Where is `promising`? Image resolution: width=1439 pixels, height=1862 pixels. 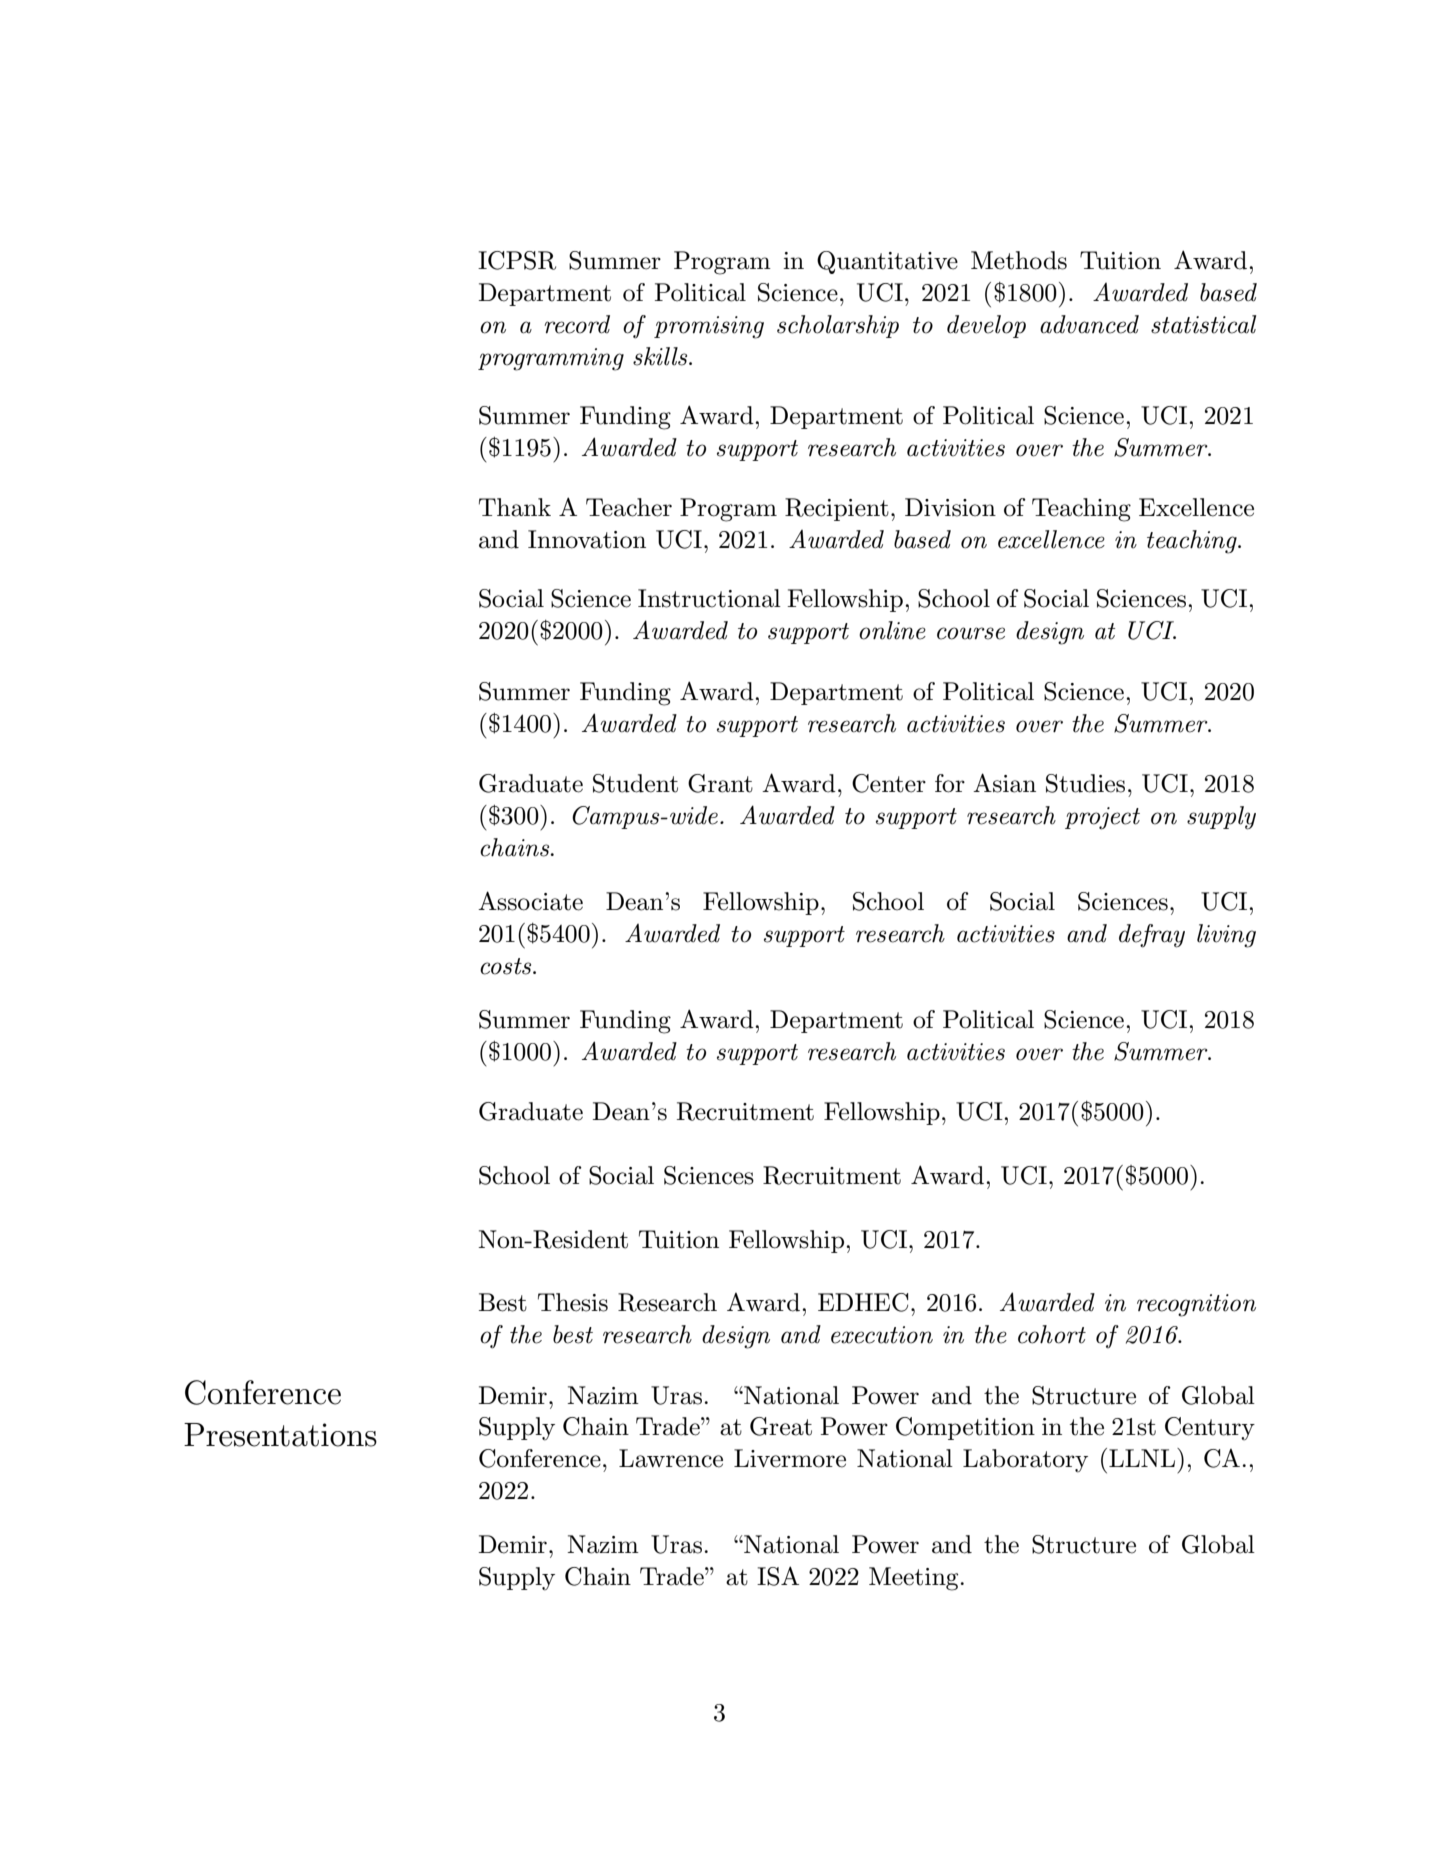 promising is located at coordinates (709, 327).
